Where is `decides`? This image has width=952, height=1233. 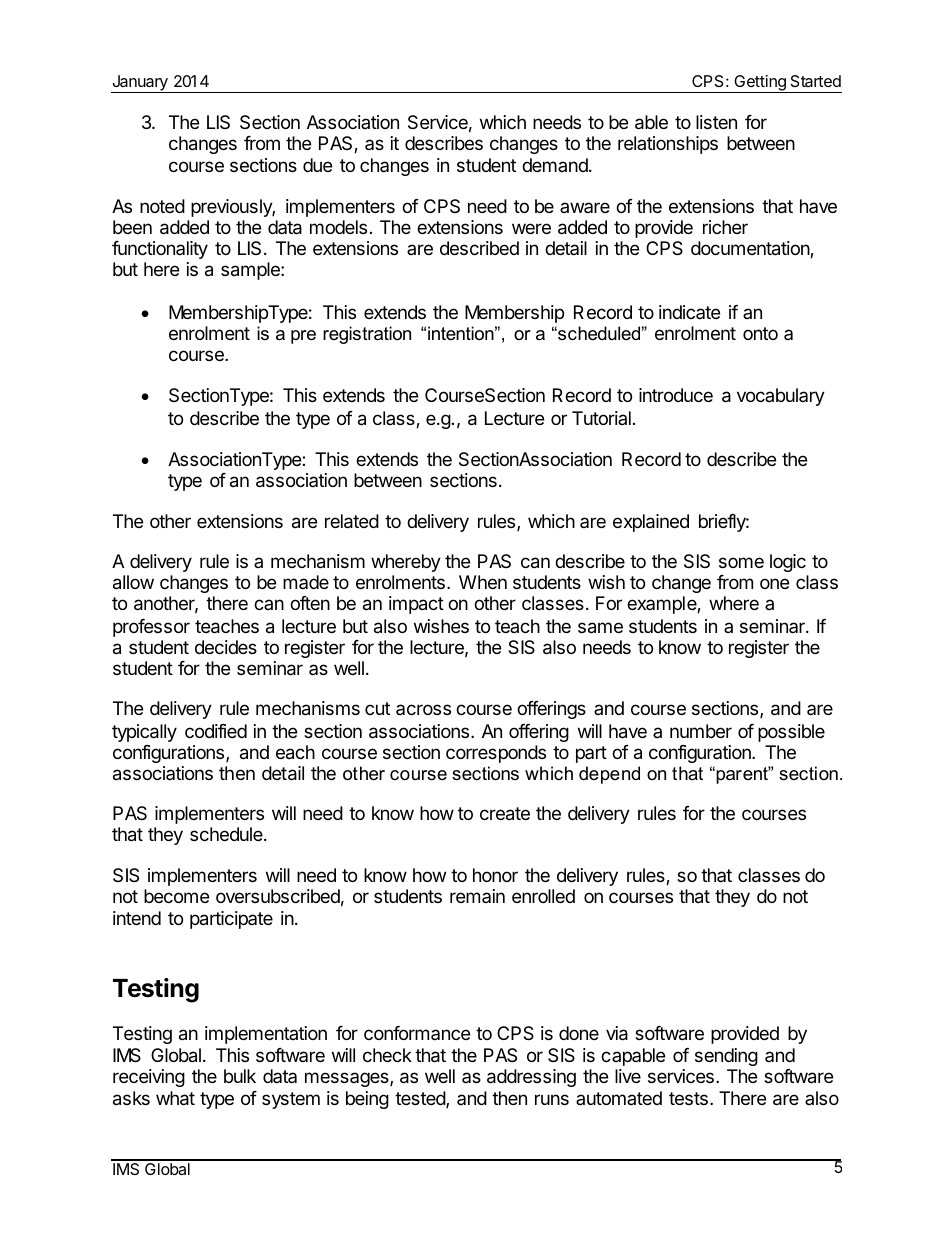
decides is located at coordinates (226, 647).
